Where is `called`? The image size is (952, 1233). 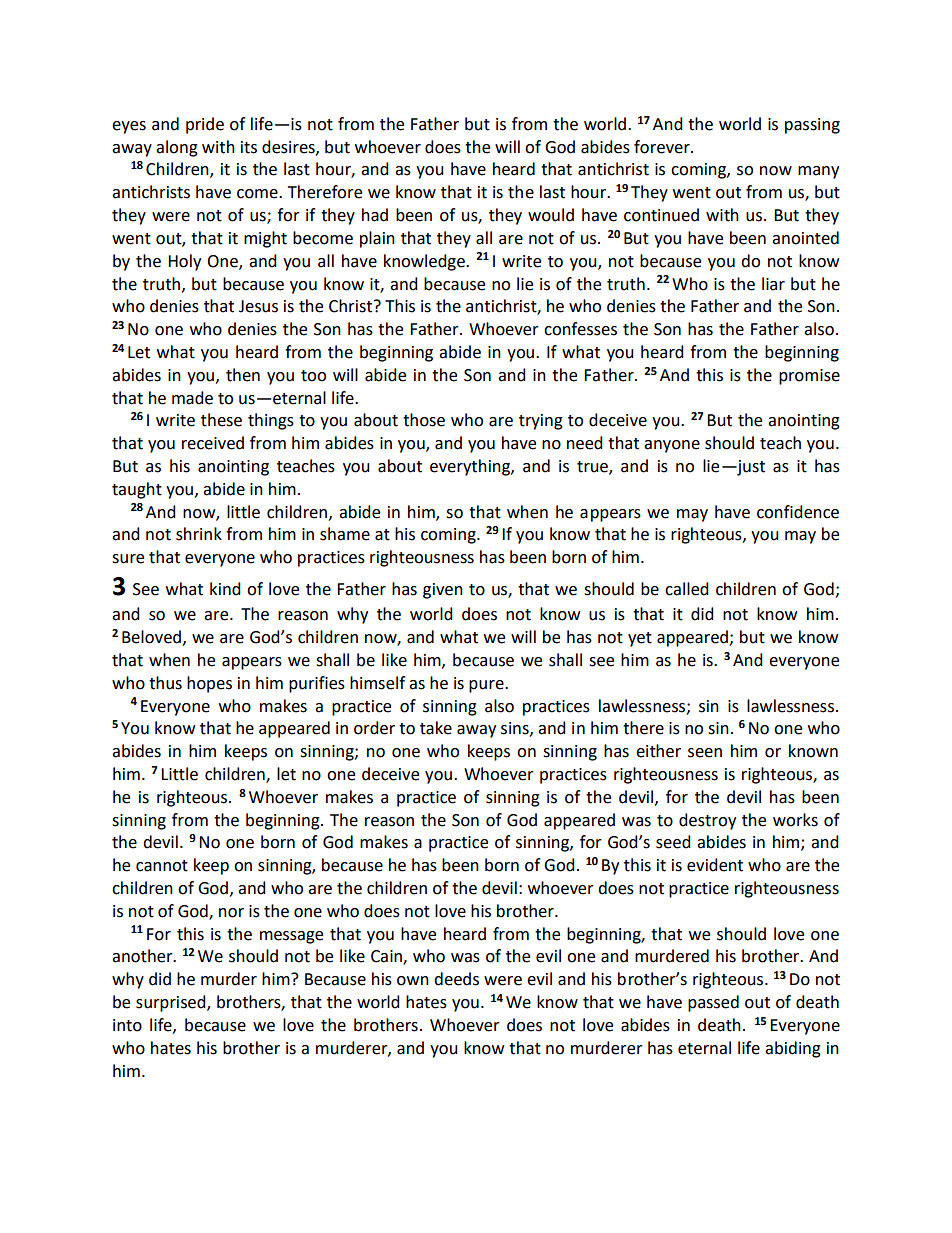 called is located at coordinates (687, 589).
